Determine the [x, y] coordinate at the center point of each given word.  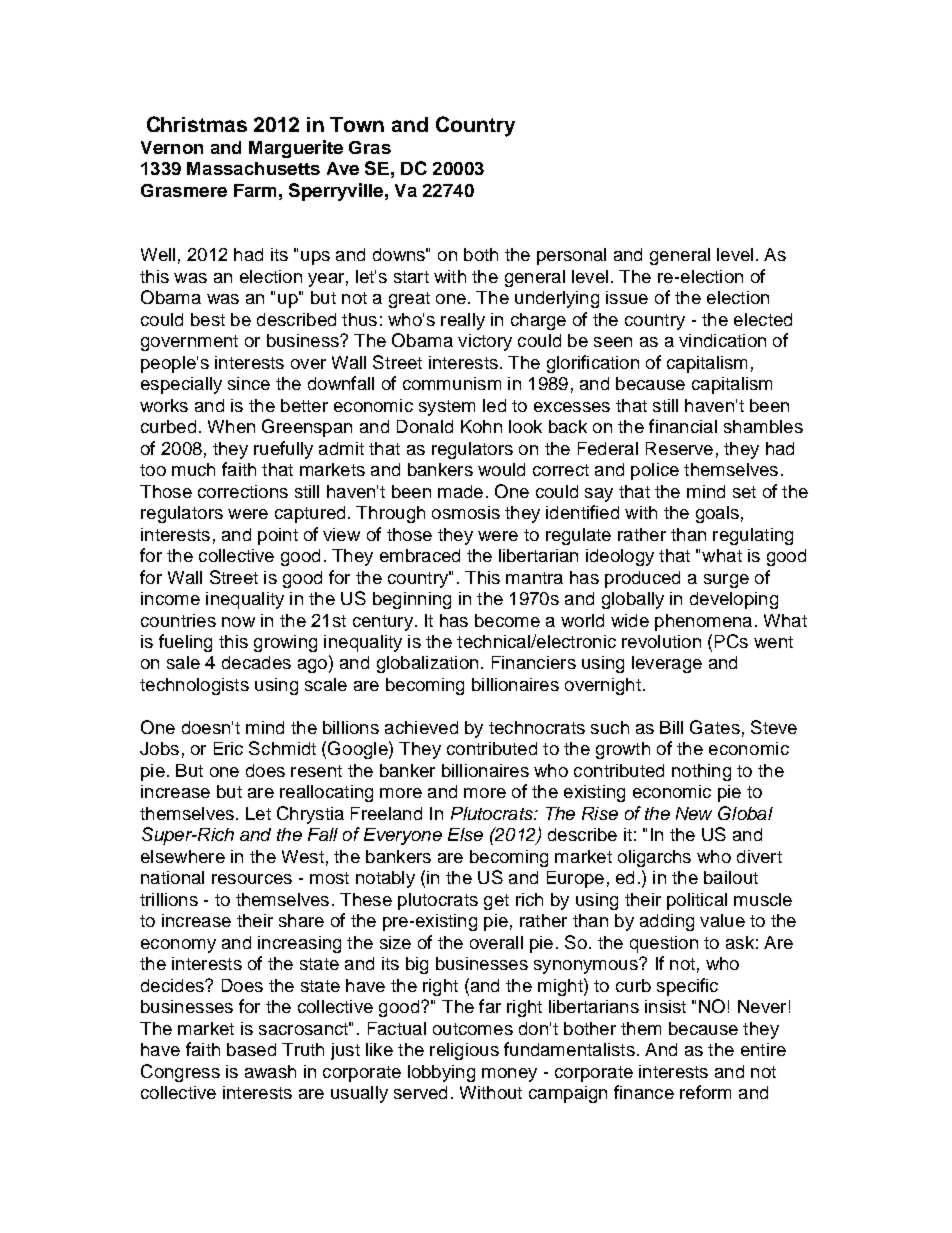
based [251, 1049]
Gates [715, 727]
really [463, 321]
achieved [421, 727]
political [697, 901]
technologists [194, 686]
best [208, 319]
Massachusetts [253, 168]
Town [357, 124]
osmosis [466, 512]
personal [571, 256]
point [278, 536]
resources [252, 879]
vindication [722, 340]
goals [717, 514]
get [496, 902]
